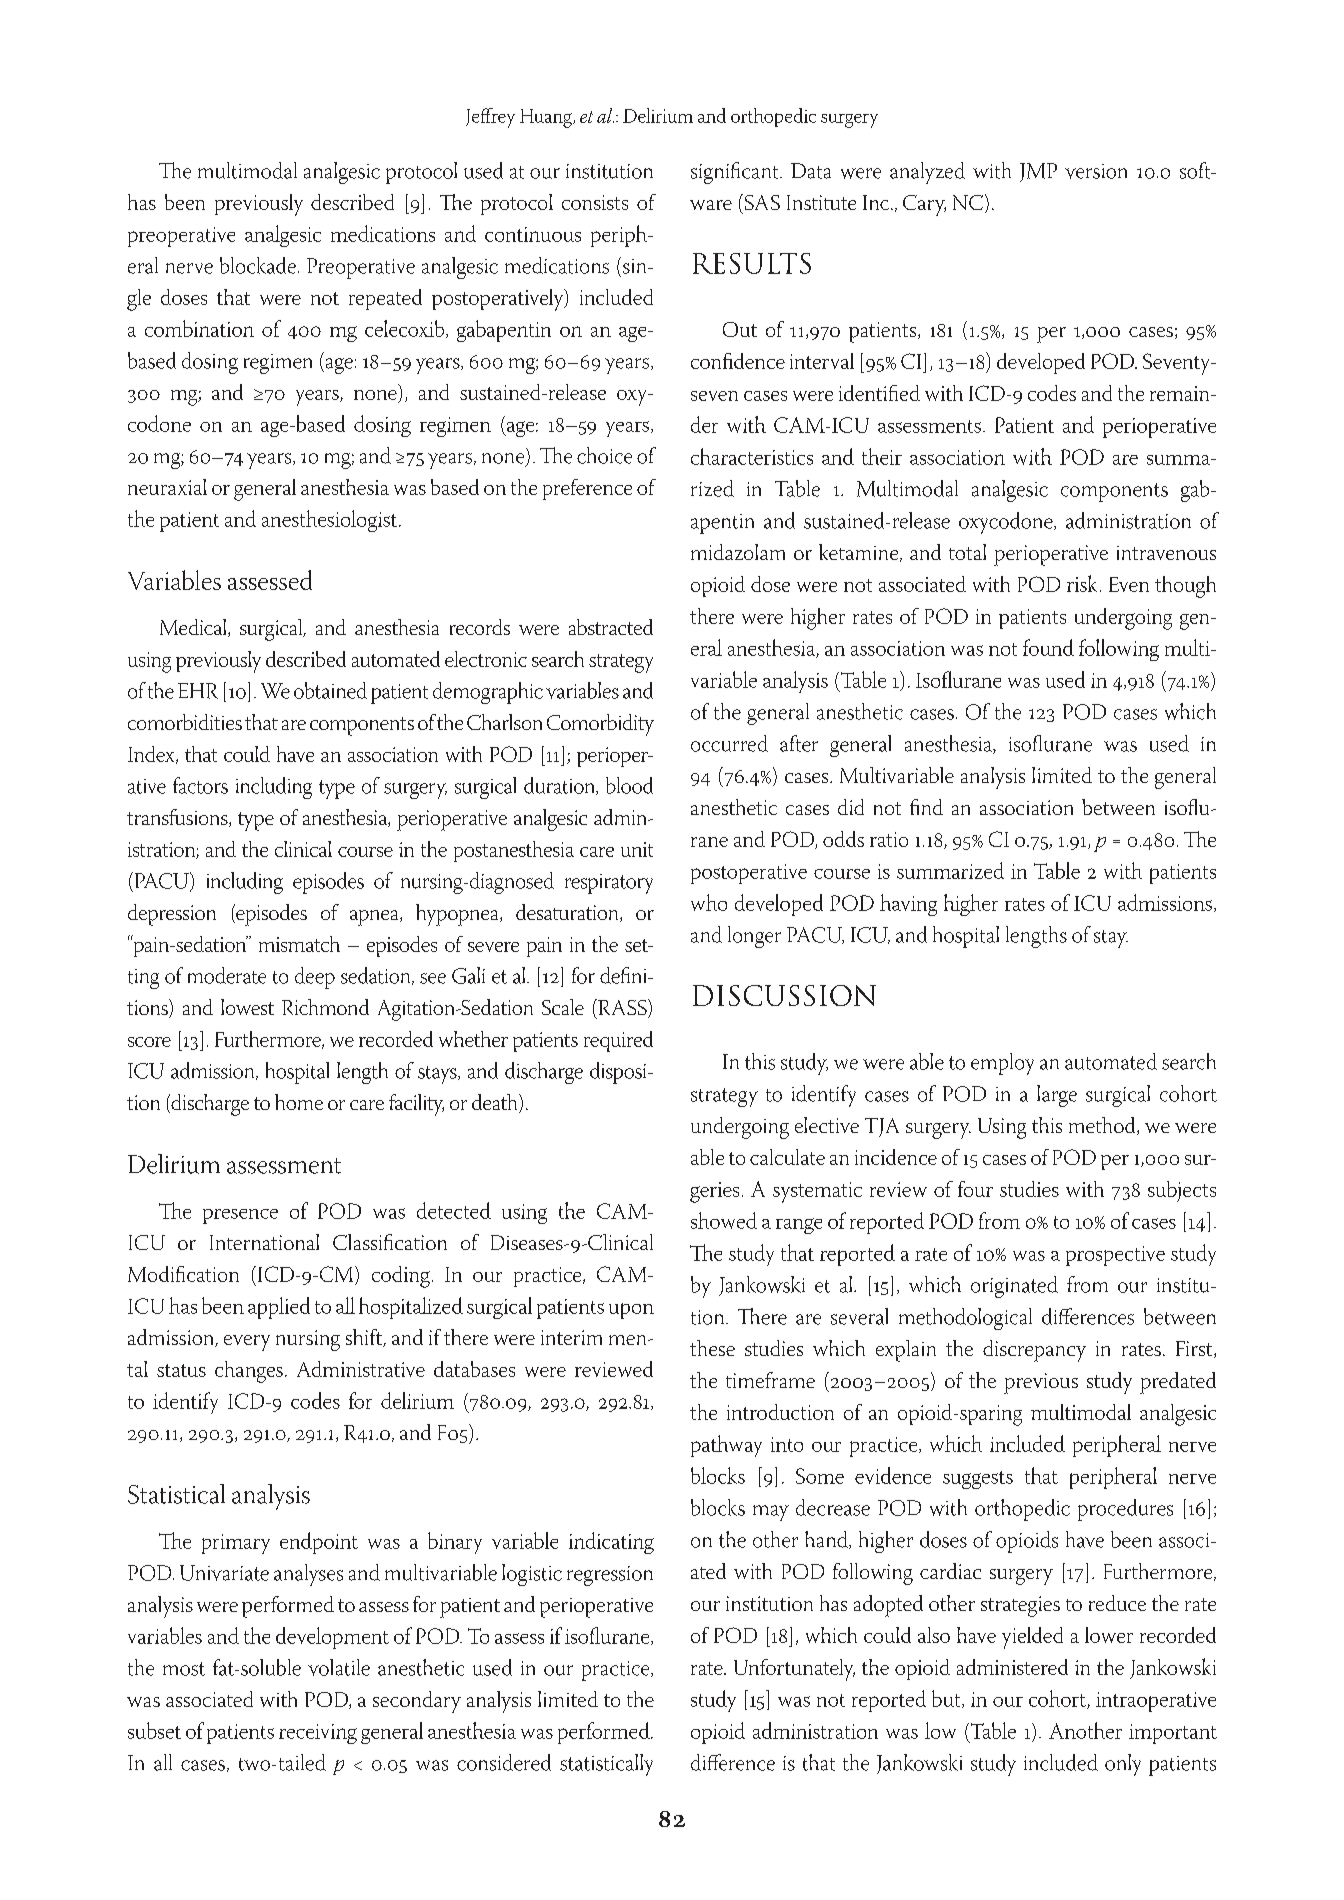 The height and width of the screenshot is (1900, 1344). What do you see at coordinates (329, 521) in the screenshot?
I see `anesthesiologist` at bounding box center [329, 521].
